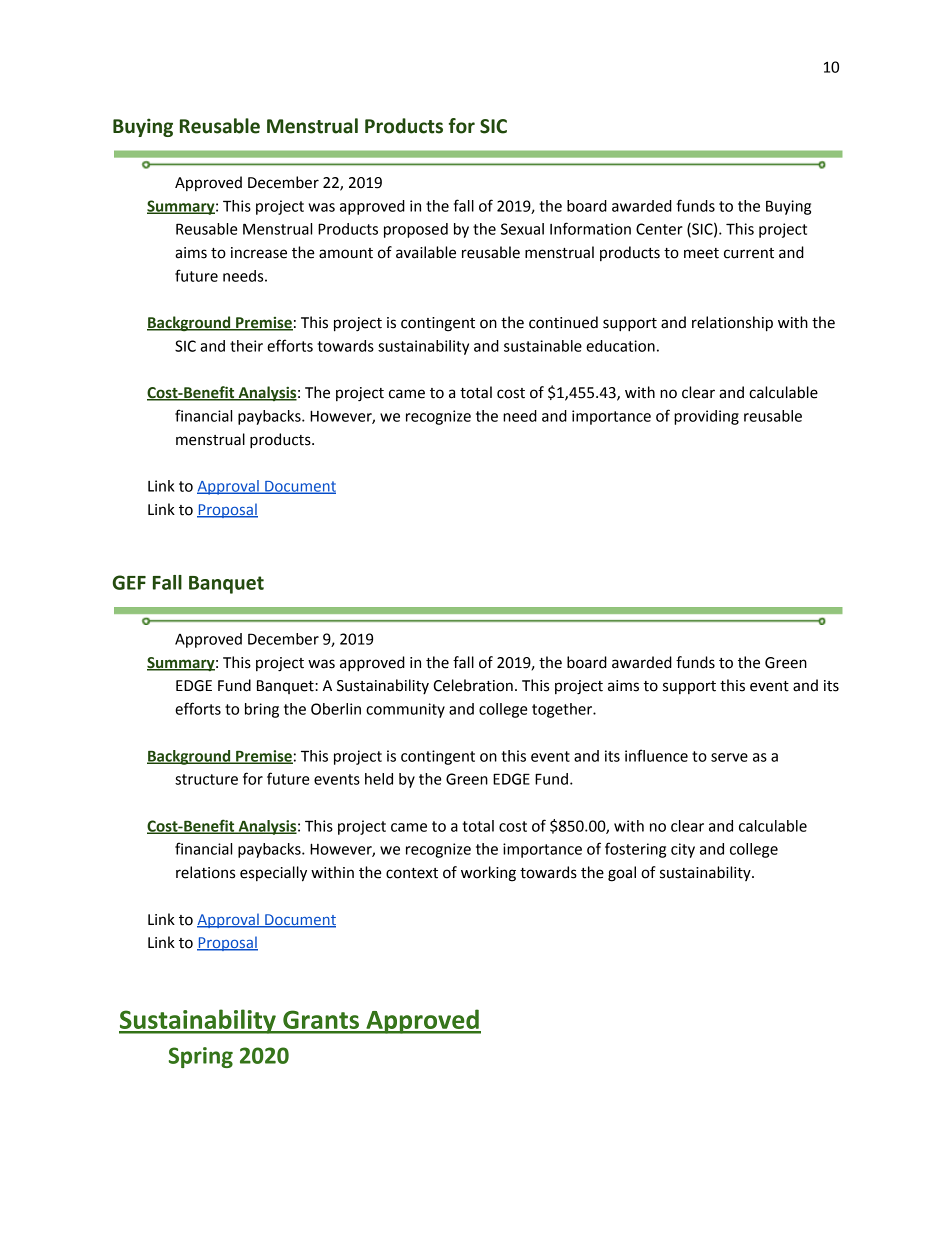 Image resolution: width=952 pixels, height=1233 pixels. I want to click on providing, so click(706, 417).
